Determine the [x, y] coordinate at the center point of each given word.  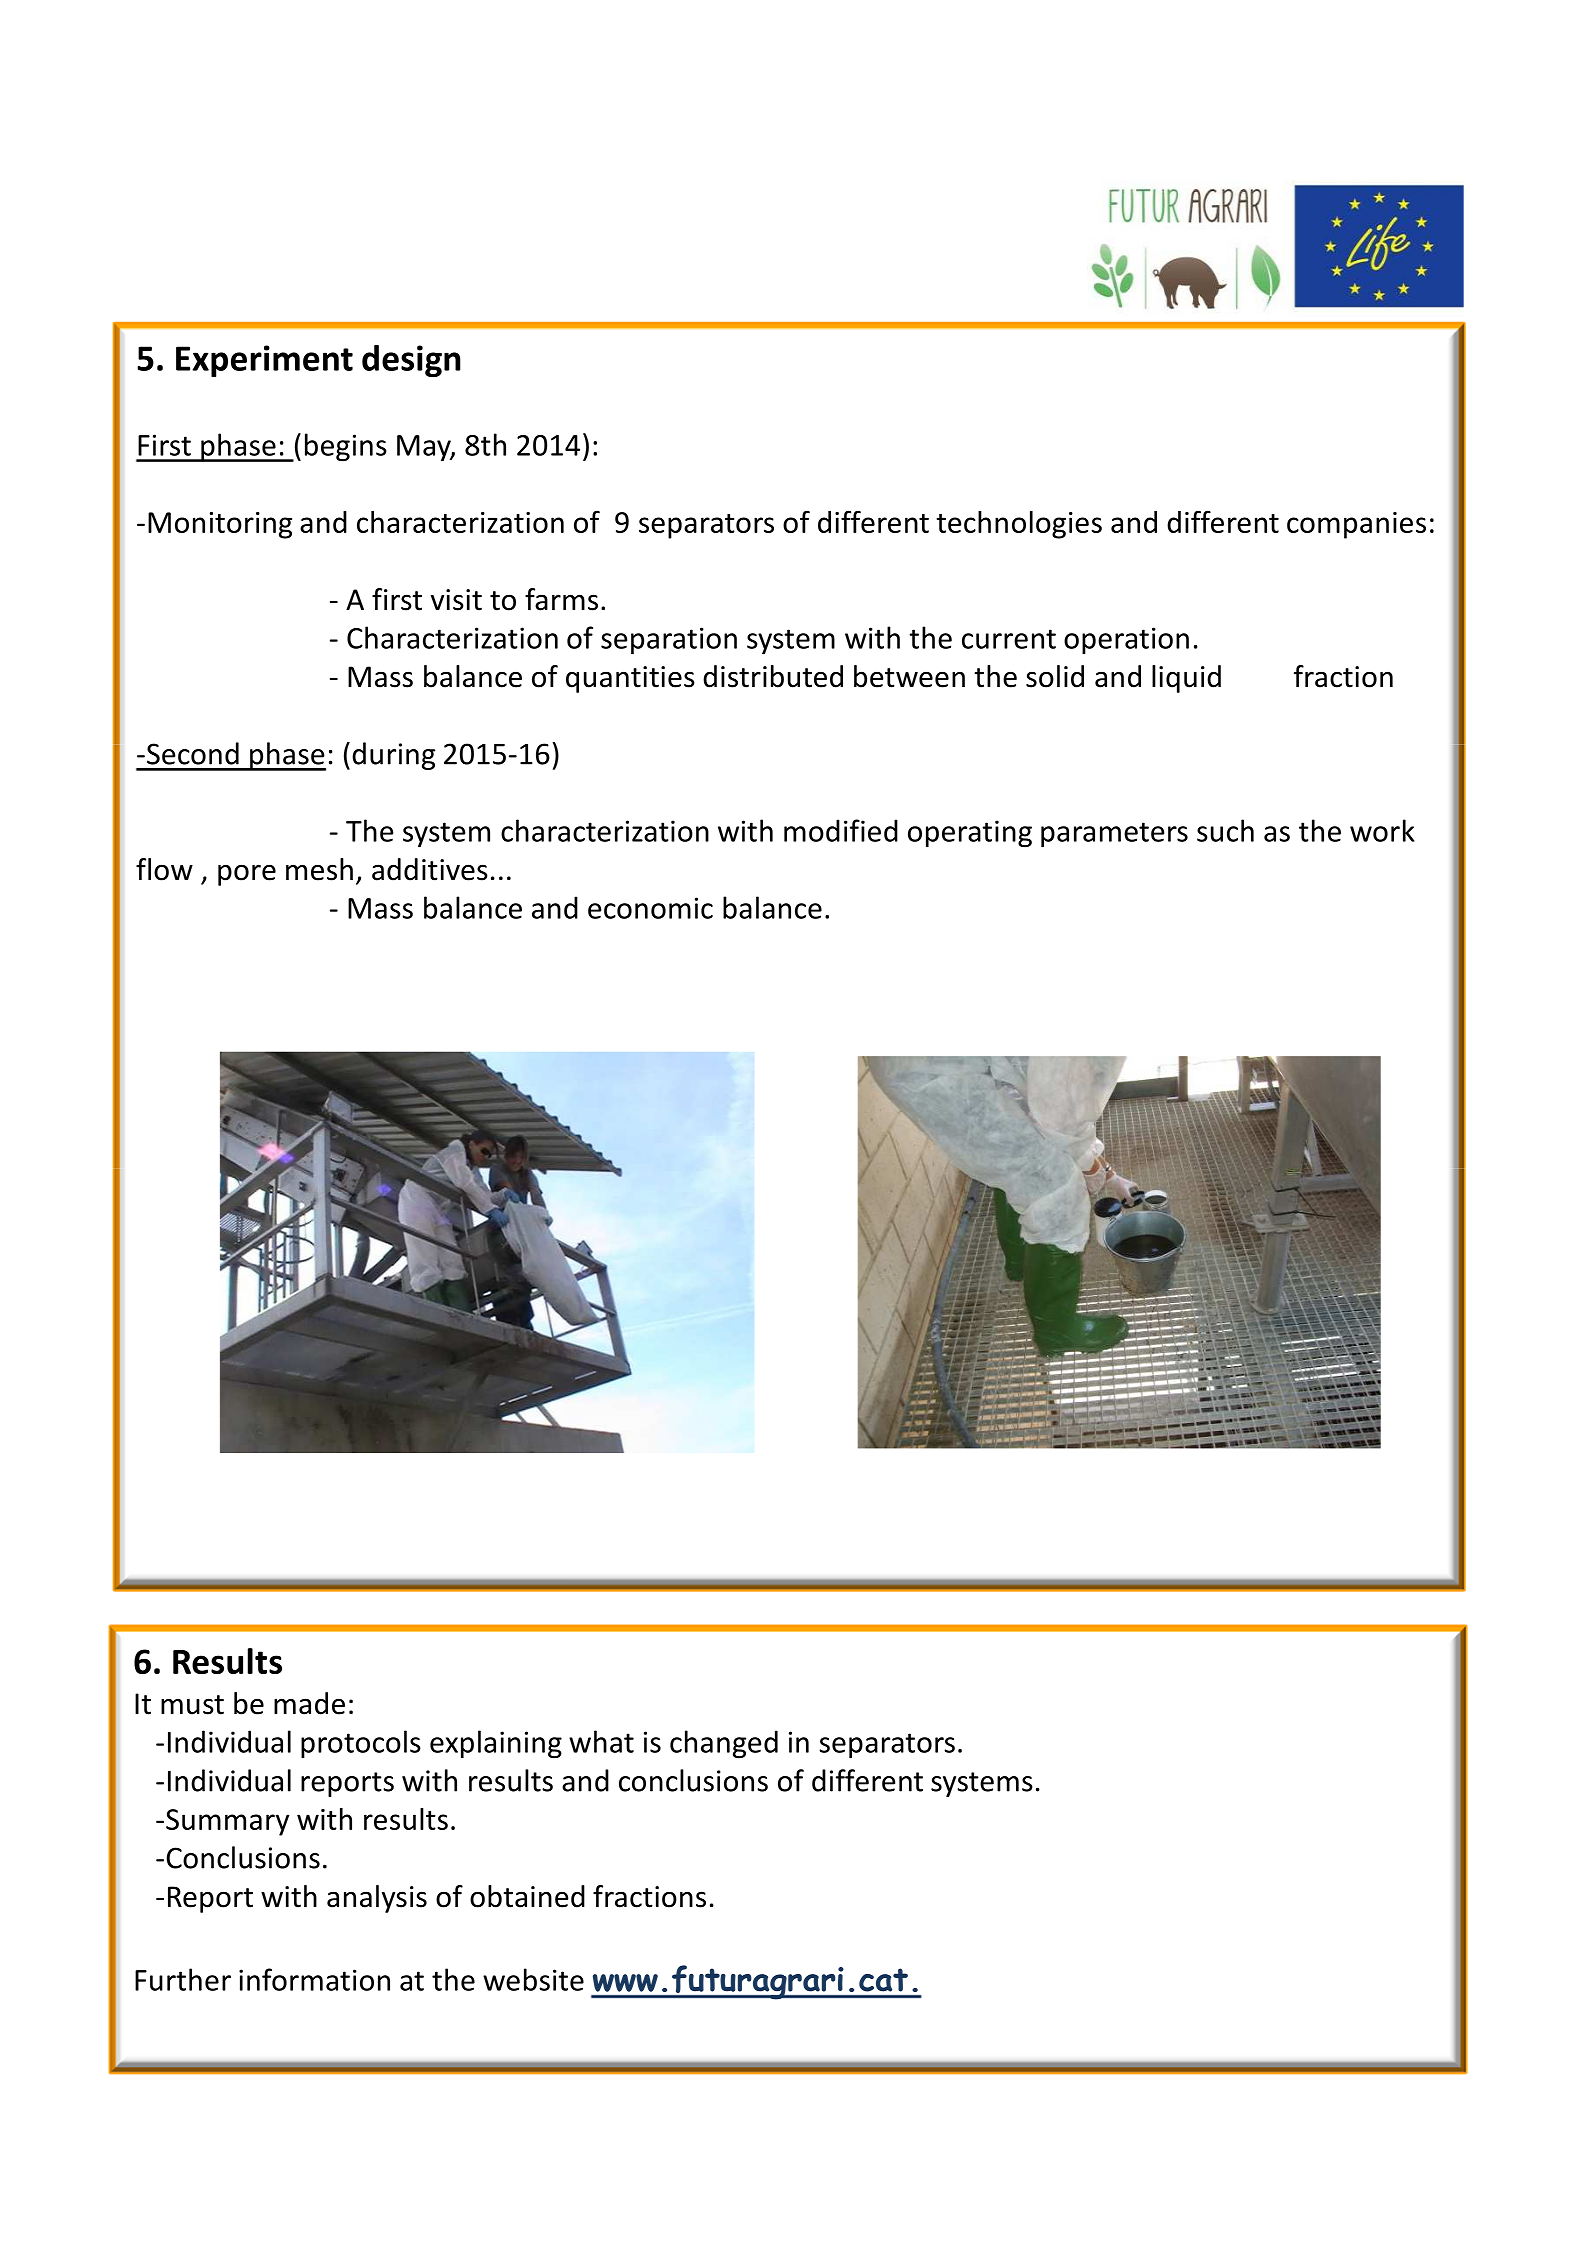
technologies [1019, 525]
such [1225, 830]
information [314, 1979]
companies [1356, 525]
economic [650, 908]
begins [346, 447]
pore [247, 875]
